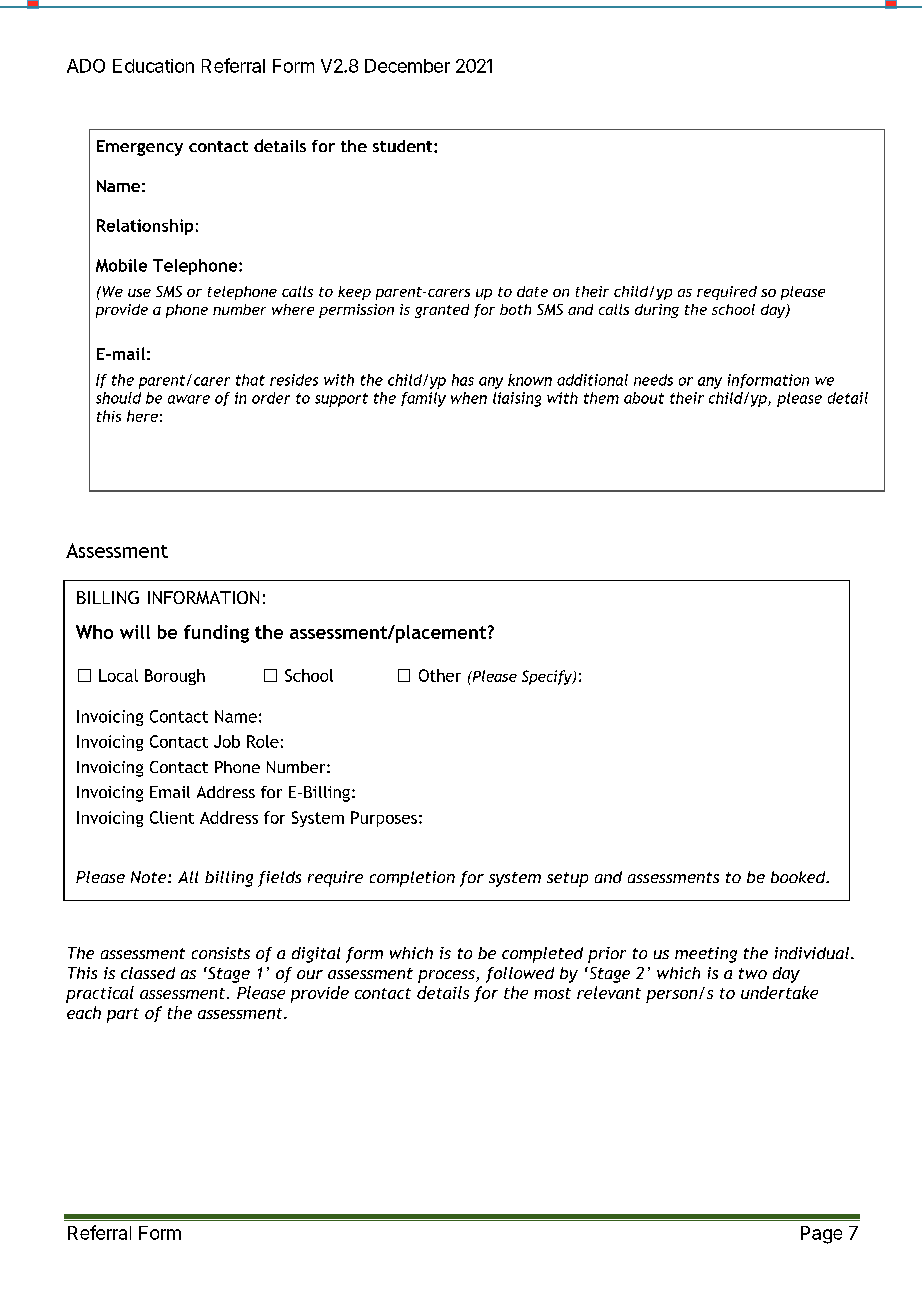 Image resolution: width=924 pixels, height=1309 pixels. Describe the element at coordinates (644, 398) in the page. I see `about` at that location.
